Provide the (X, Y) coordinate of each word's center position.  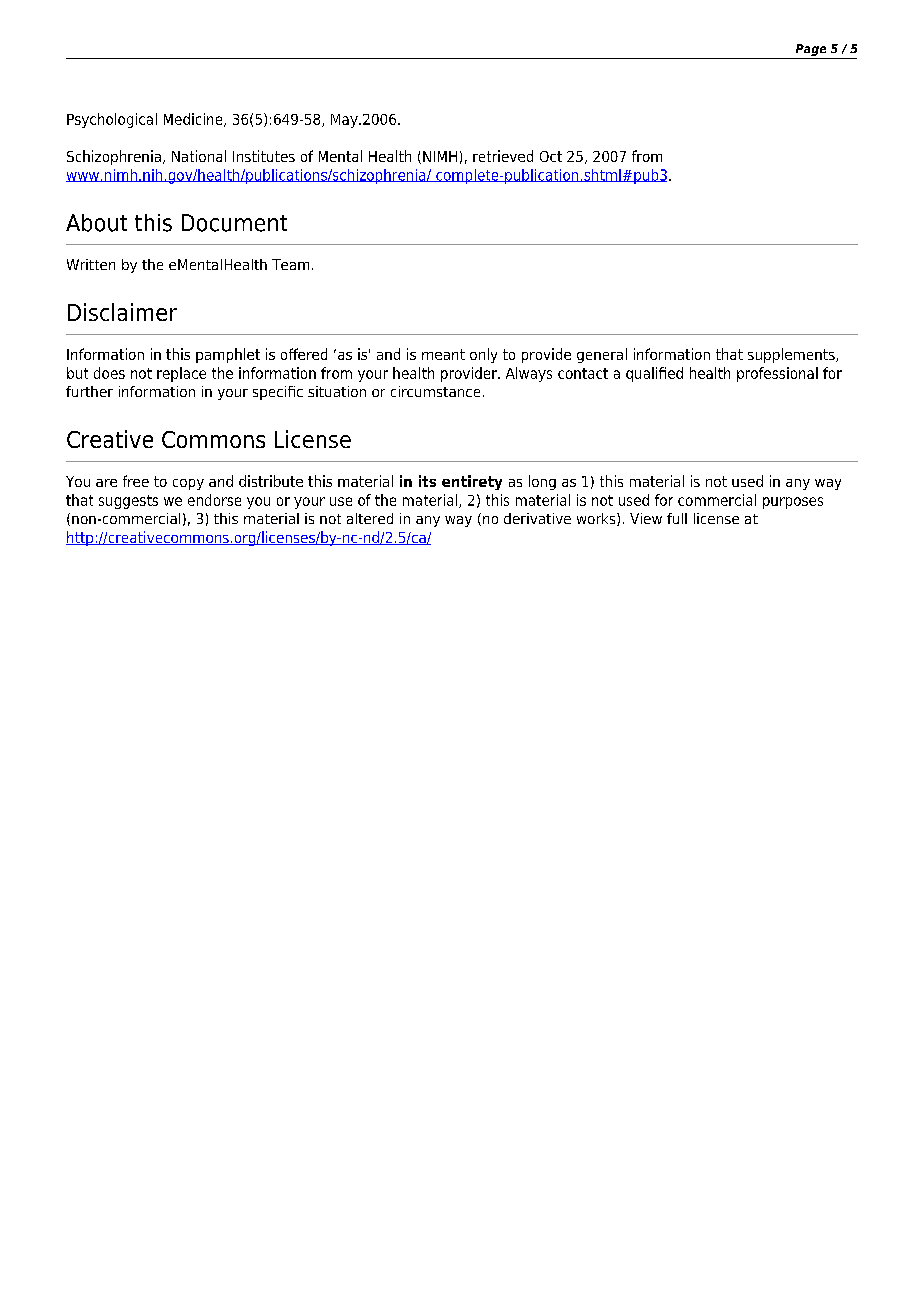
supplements (792, 355)
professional (777, 374)
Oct (551, 156)
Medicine (194, 120)
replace (181, 374)
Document (234, 223)
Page (811, 50)
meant (443, 354)
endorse (214, 500)
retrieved (503, 156)
